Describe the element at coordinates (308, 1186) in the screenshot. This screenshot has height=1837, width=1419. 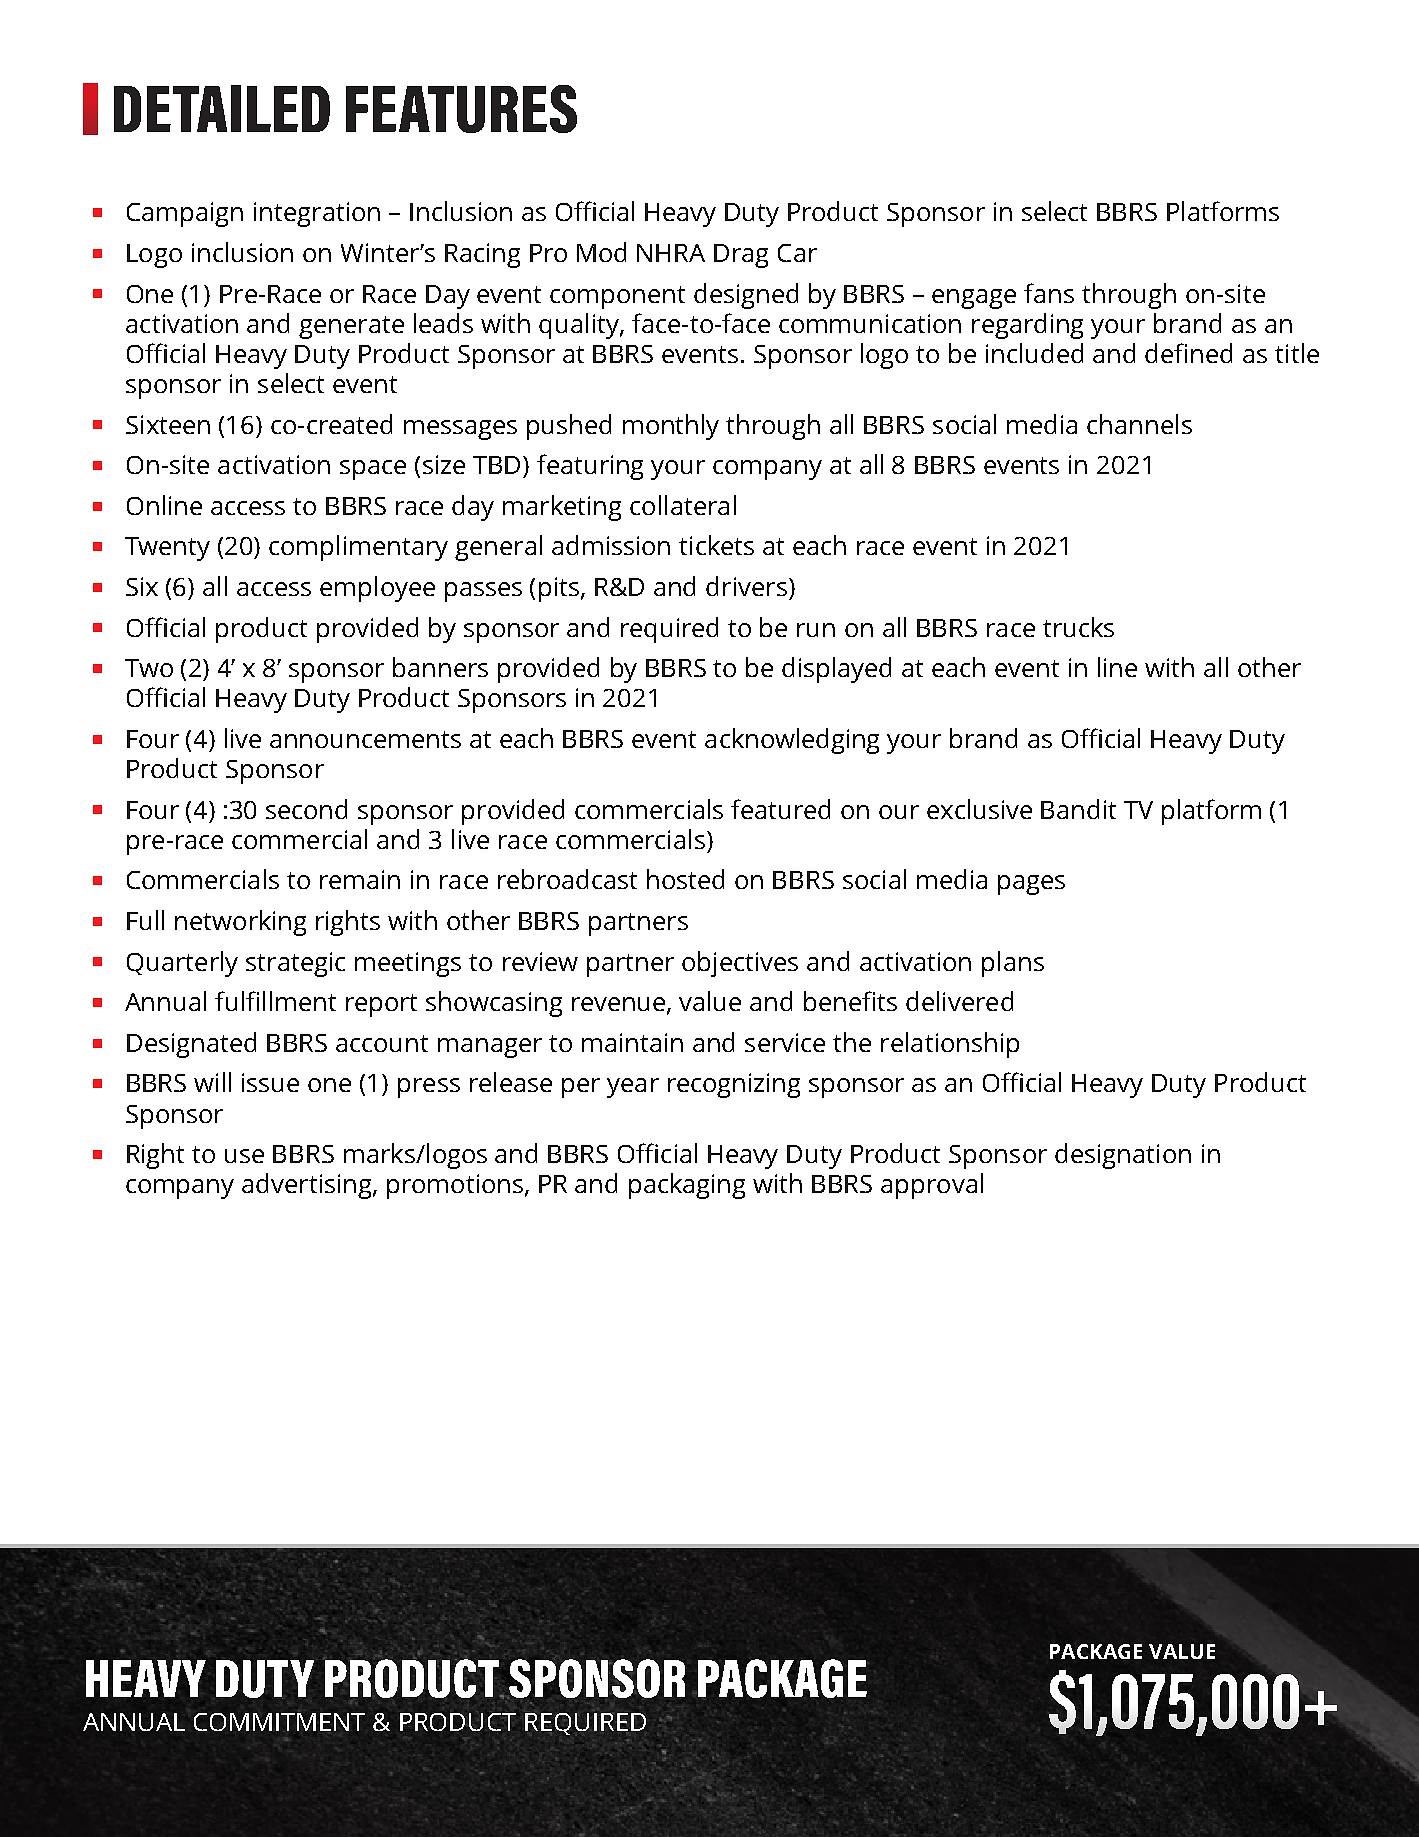
I see `advertising` at that location.
